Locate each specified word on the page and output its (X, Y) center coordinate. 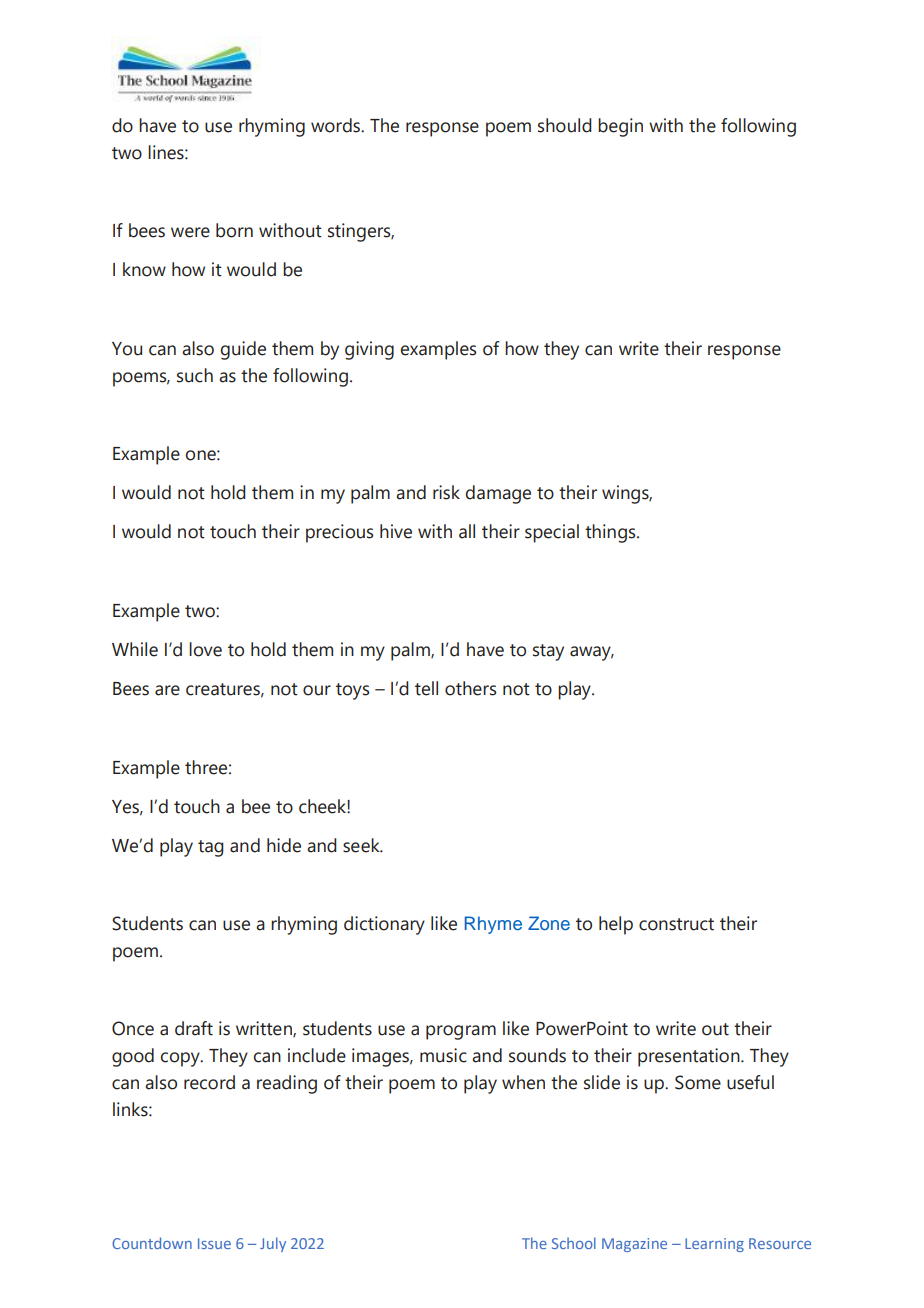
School (574, 1243)
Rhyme (493, 925)
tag (211, 848)
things (611, 533)
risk (446, 492)
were (190, 232)
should (565, 125)
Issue (214, 1243)
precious (339, 533)
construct (676, 924)
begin (620, 127)
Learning (714, 1245)
